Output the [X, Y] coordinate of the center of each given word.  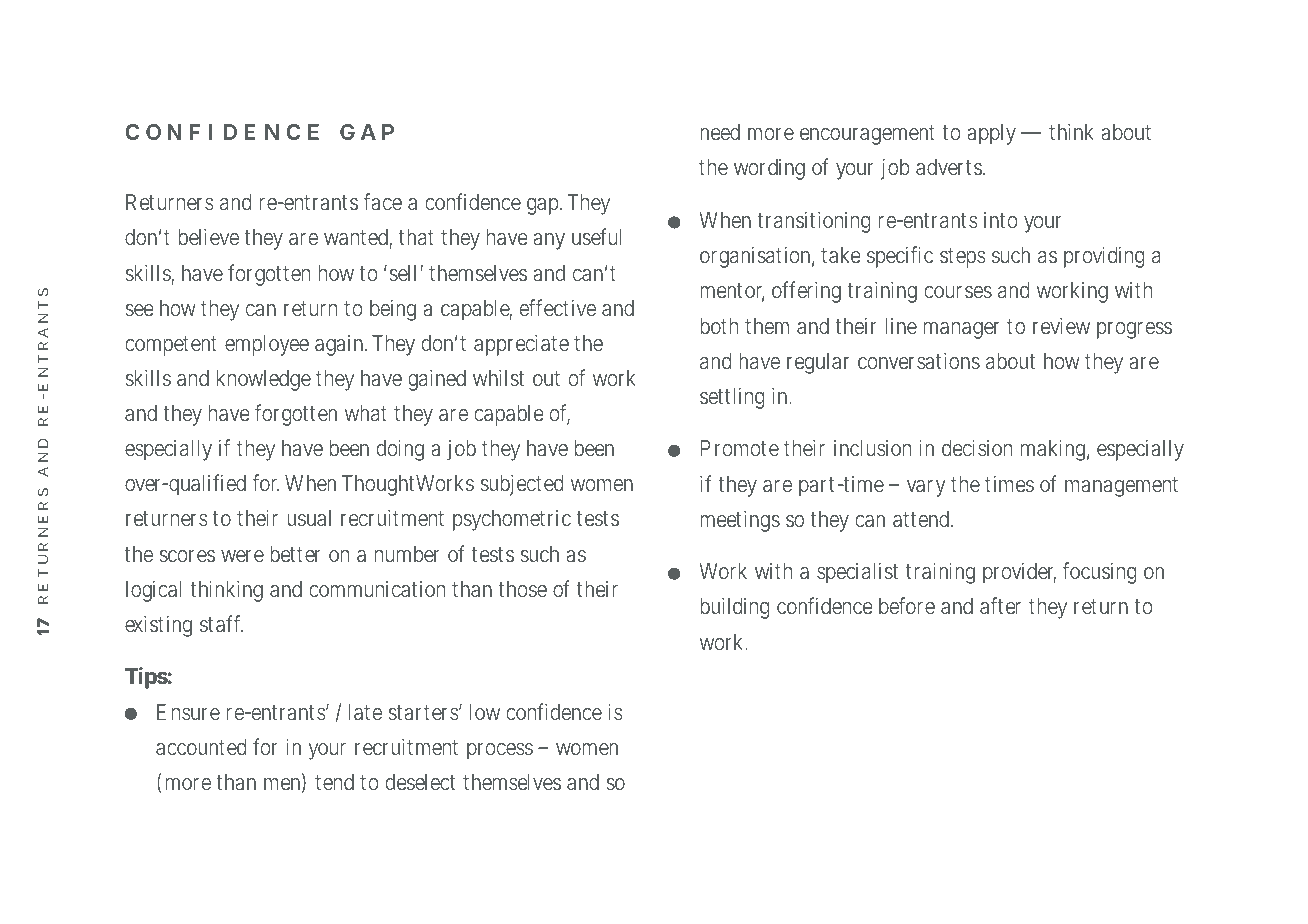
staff [221, 624]
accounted [201, 747]
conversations [919, 361]
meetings [740, 521]
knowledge [264, 380]
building [734, 608]
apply [991, 134]
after [1000, 605]
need [720, 132]
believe [209, 237]
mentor [732, 292]
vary [926, 488]
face [382, 202]
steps [963, 258]
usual [309, 518]
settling [732, 398]
